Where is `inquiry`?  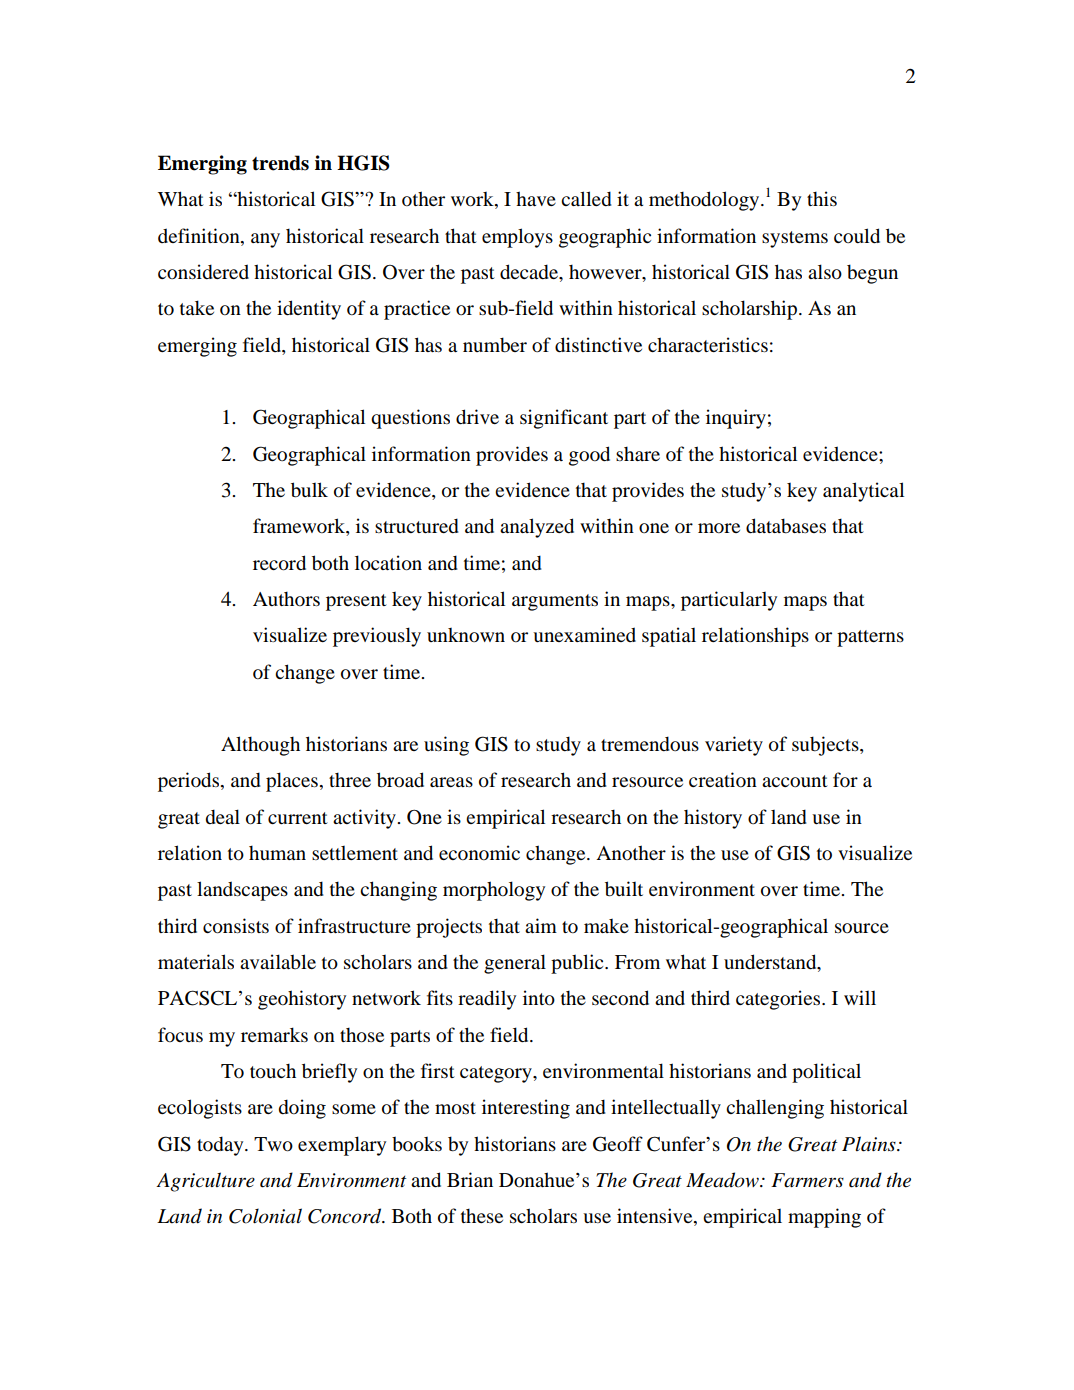
inquiry is located at coordinates (736, 419).
